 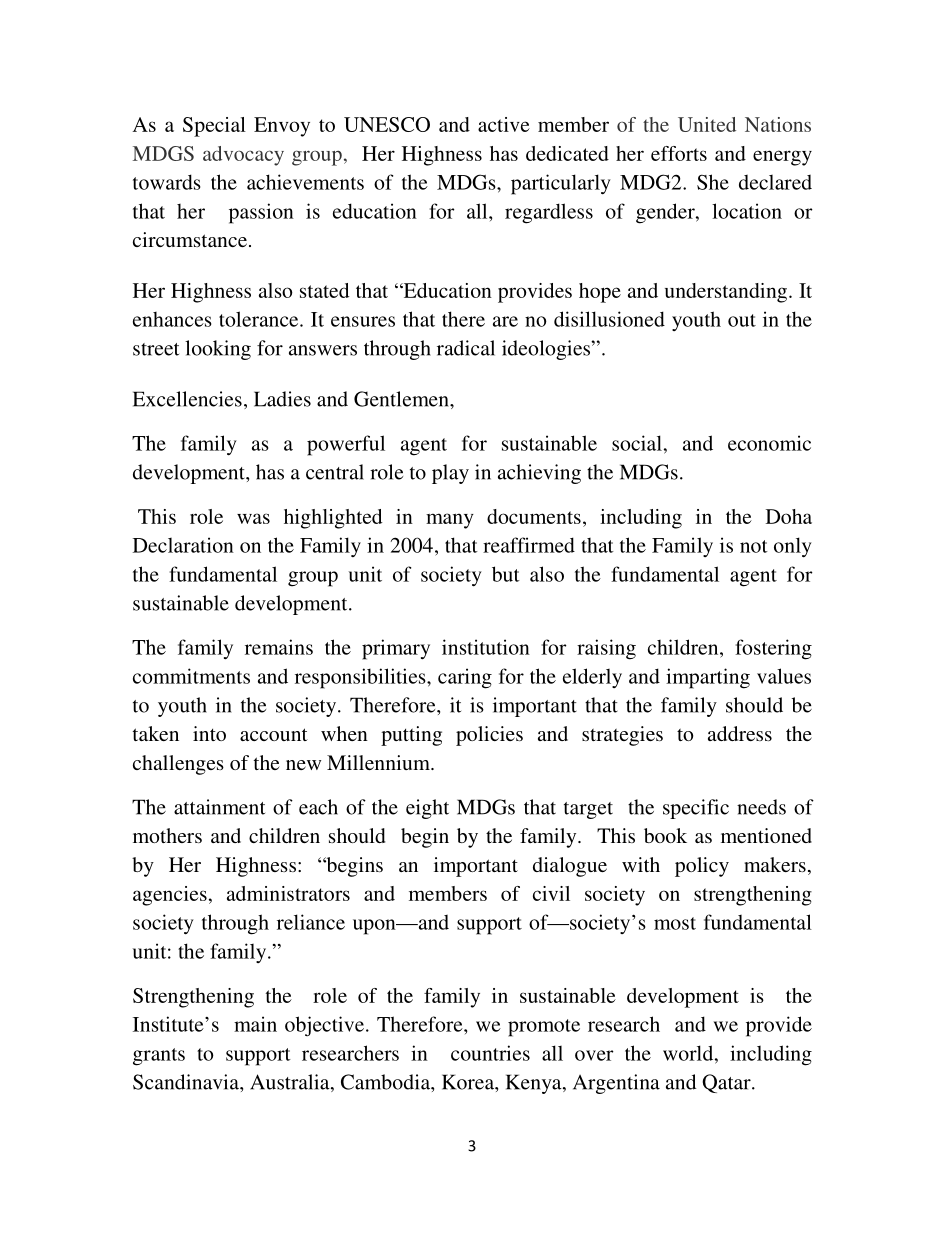 I want to click on active, so click(x=504, y=124).
